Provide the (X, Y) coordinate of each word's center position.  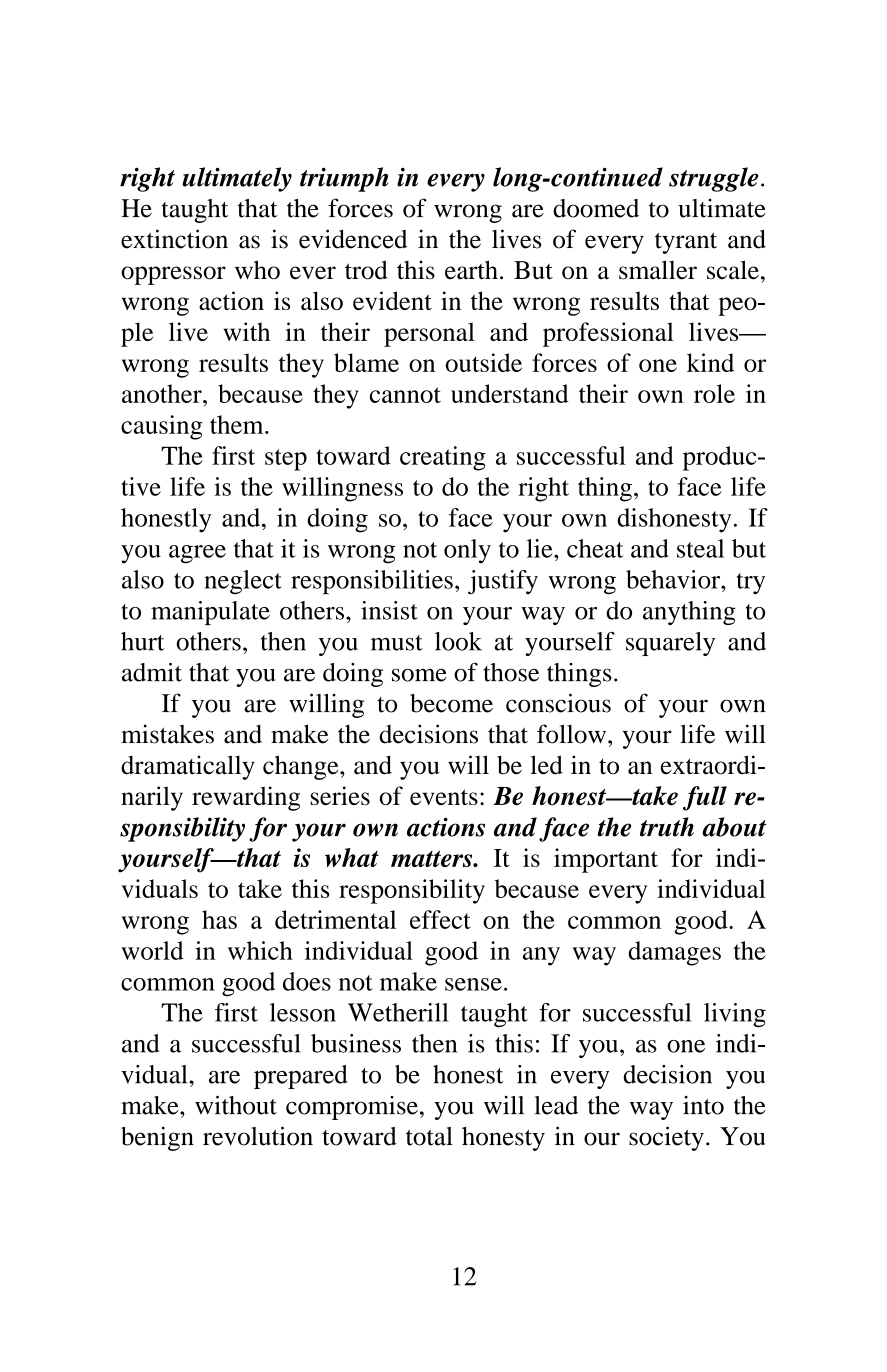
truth (667, 827)
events (444, 797)
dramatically (188, 767)
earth (471, 270)
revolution (258, 1136)
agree (197, 554)
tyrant (686, 243)
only (467, 551)
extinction (174, 239)
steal (700, 548)
